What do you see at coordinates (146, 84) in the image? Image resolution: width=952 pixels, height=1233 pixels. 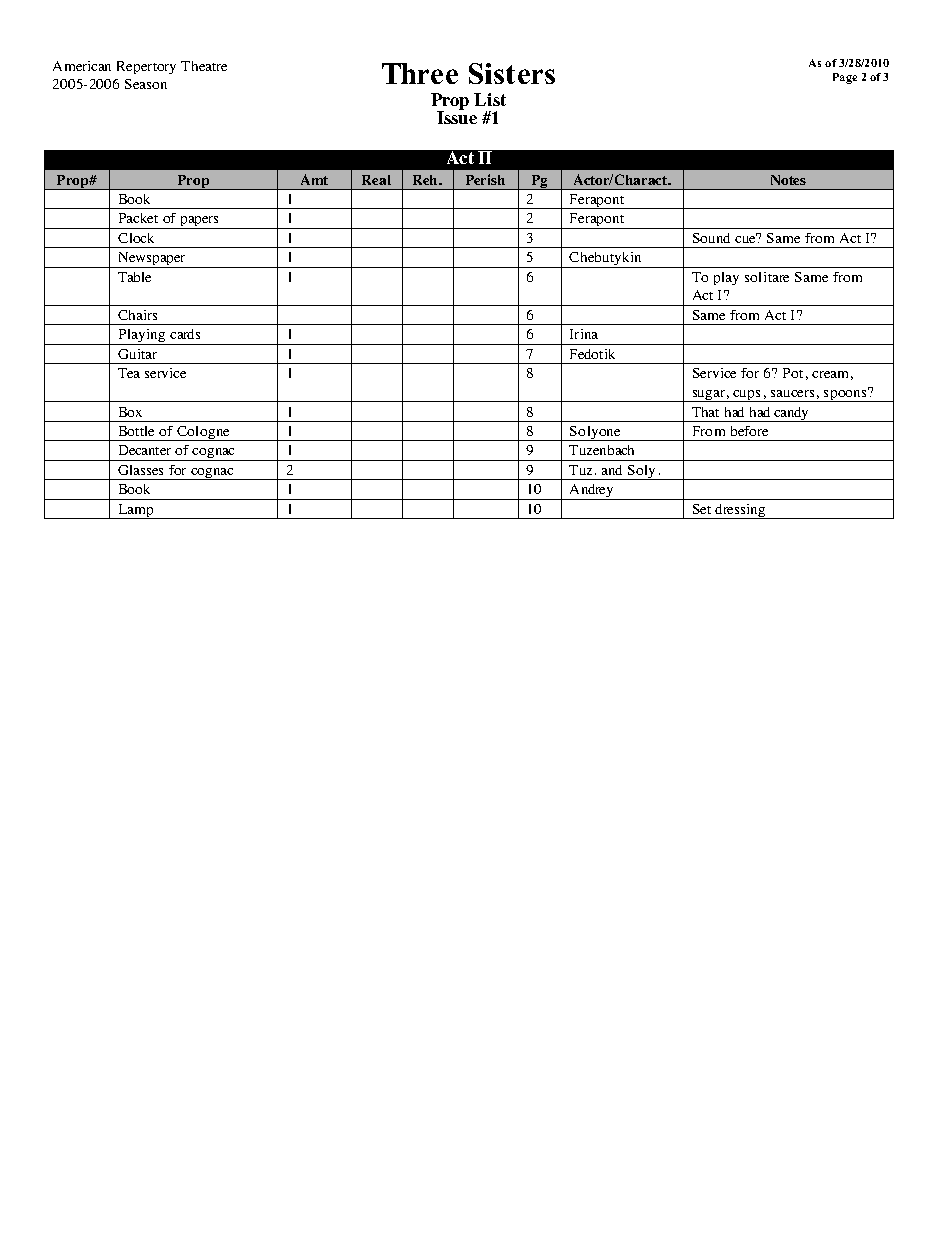 I see `Season` at bounding box center [146, 84].
